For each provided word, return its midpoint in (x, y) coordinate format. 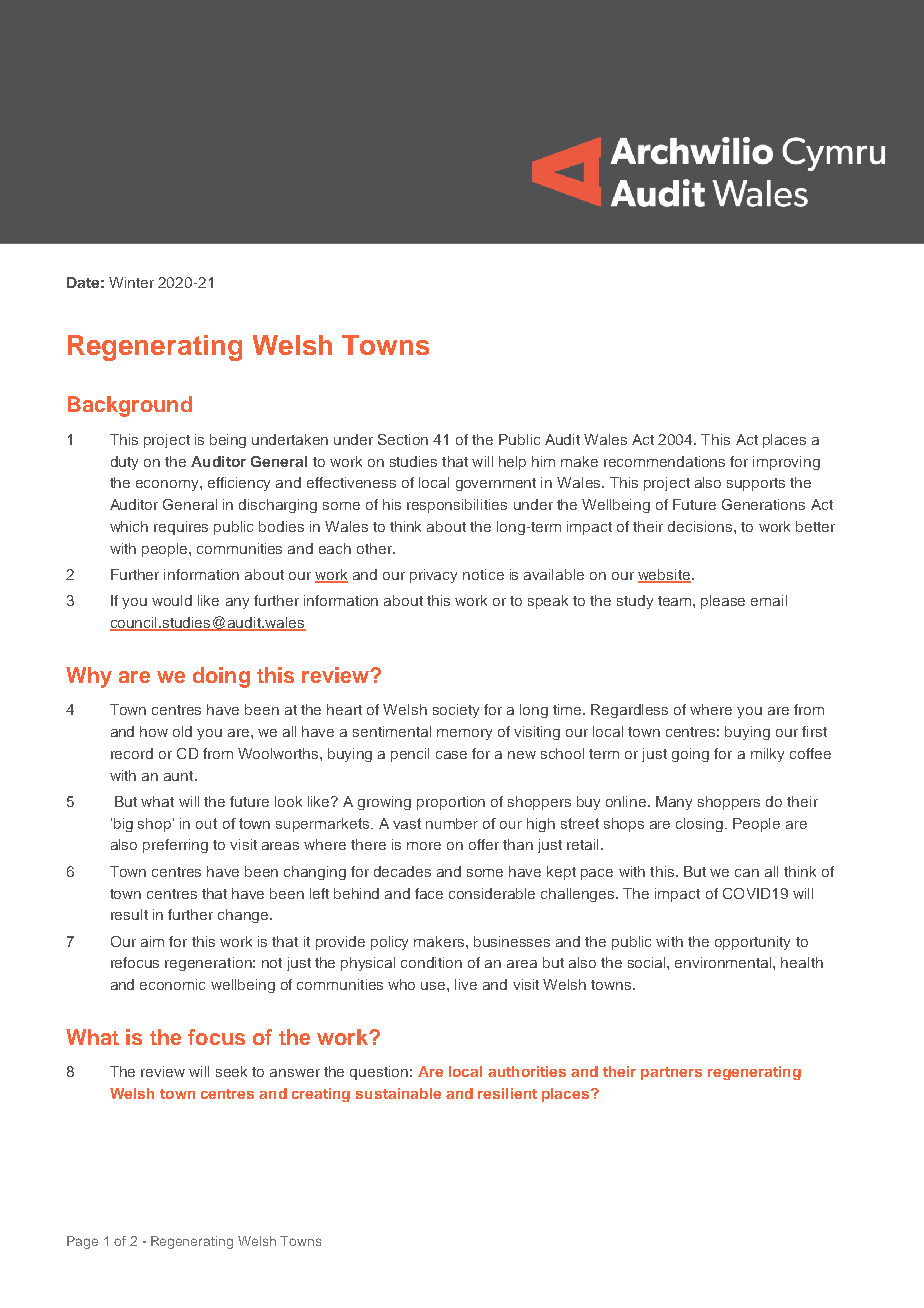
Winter (131, 282)
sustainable (398, 1093)
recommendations (664, 461)
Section (403, 439)
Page (82, 1242)
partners (671, 1073)
